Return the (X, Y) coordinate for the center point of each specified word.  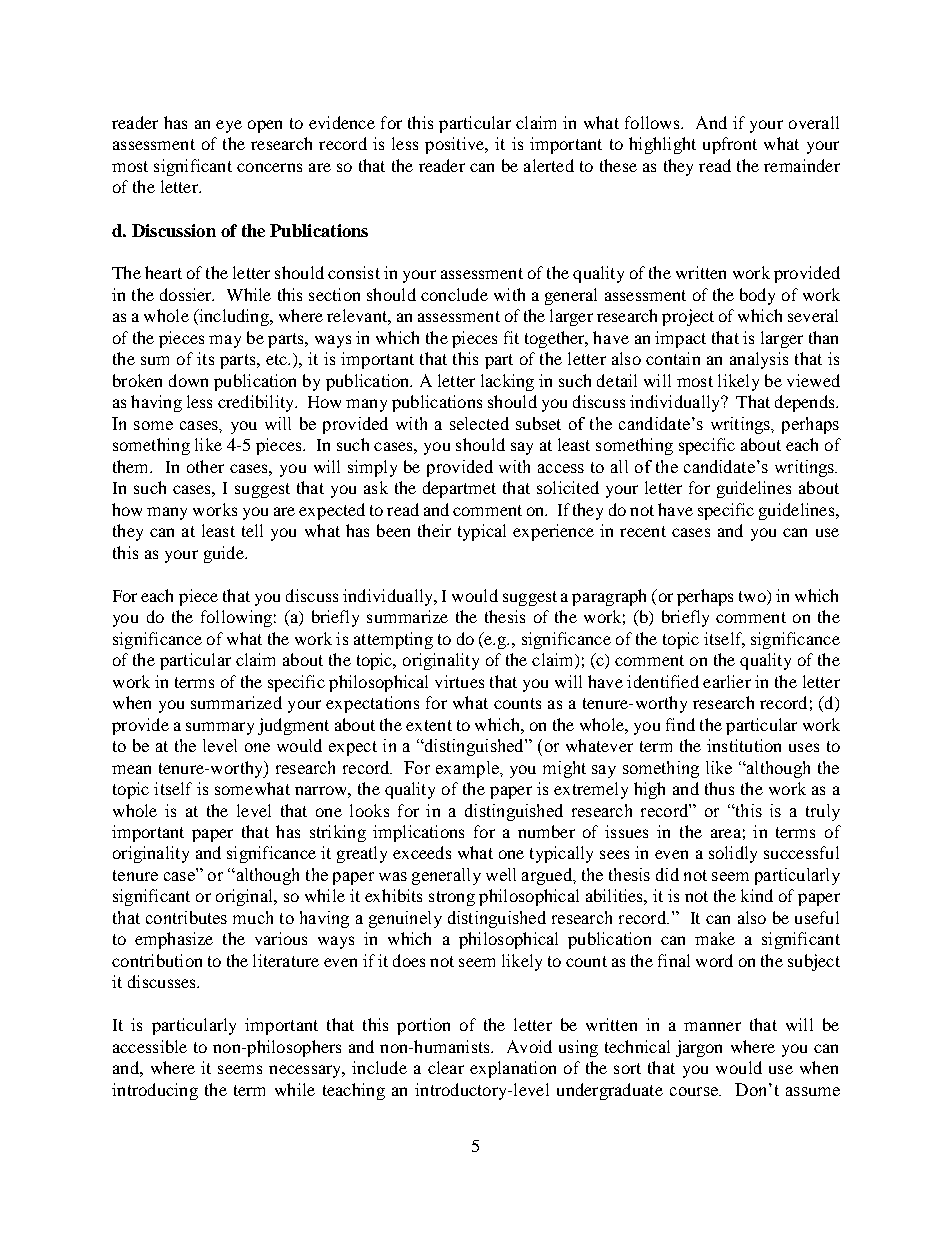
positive (456, 145)
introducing (155, 1091)
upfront (730, 145)
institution (744, 745)
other (205, 466)
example (469, 769)
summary (220, 728)
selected (479, 423)
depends (806, 403)
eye (229, 126)
